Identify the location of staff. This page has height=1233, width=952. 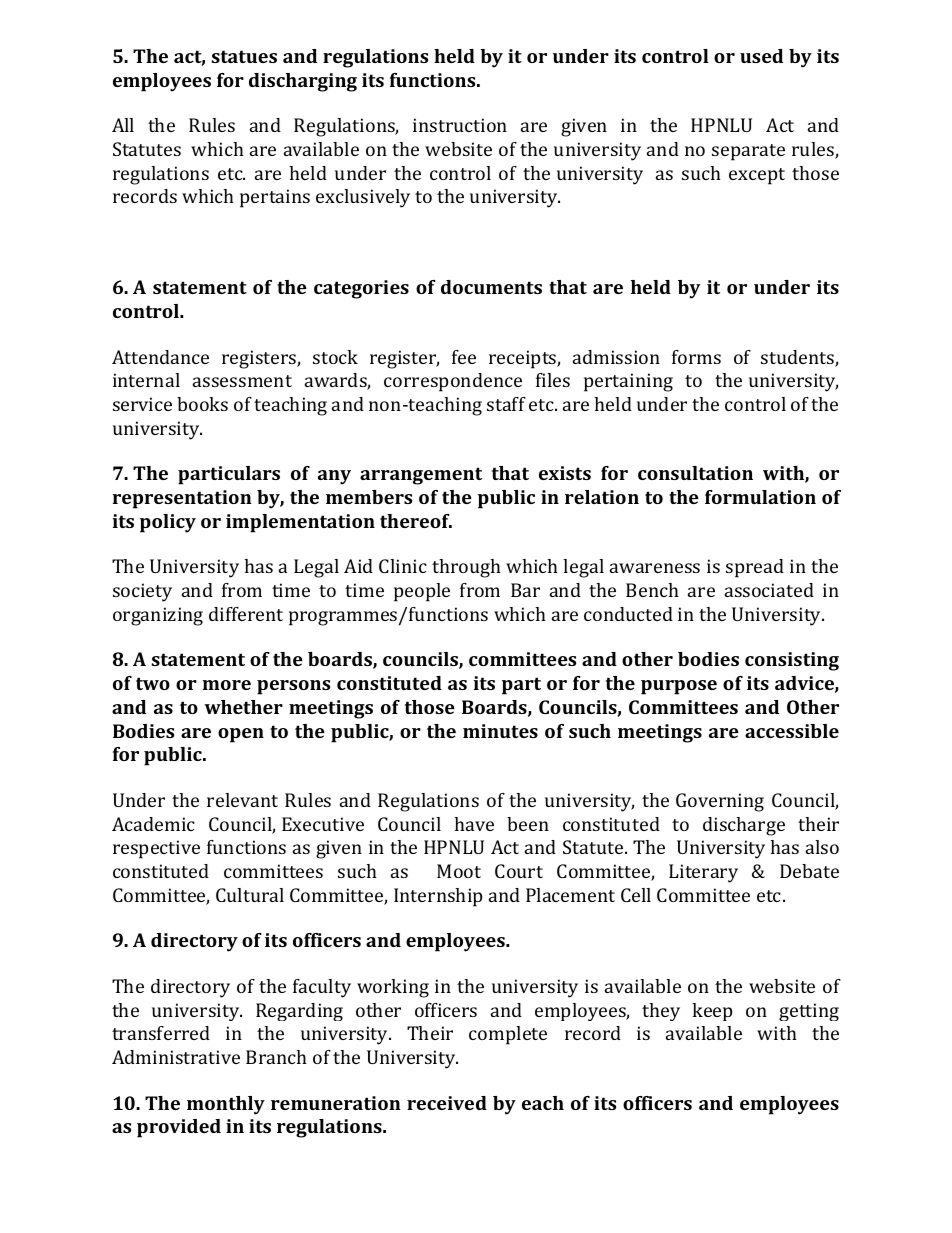
(506, 404).
